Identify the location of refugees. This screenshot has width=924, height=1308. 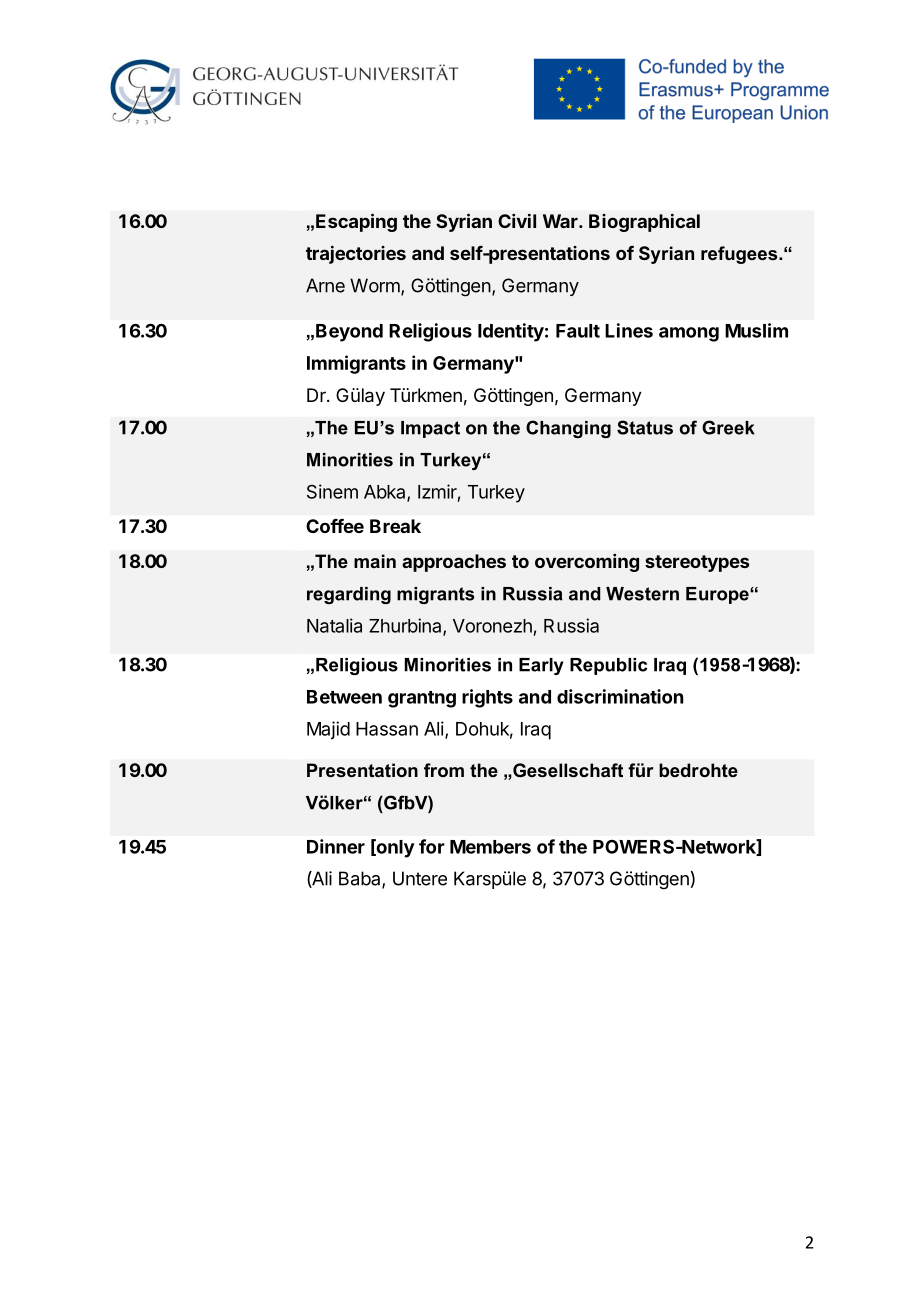
(740, 255).
